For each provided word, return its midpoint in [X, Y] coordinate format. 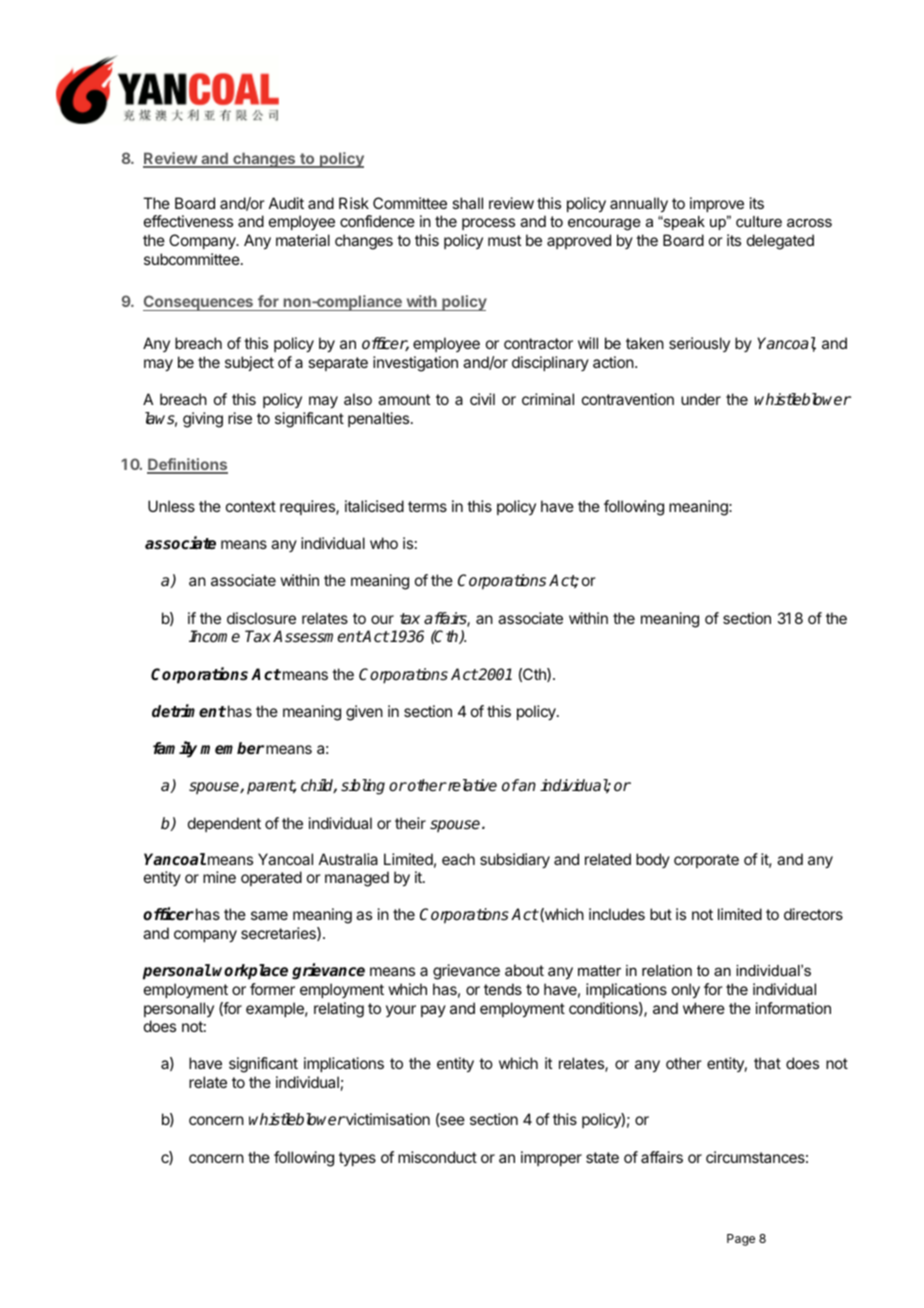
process [488, 224]
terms [427, 506]
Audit [286, 203]
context [251, 506]
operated [271, 878]
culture [759, 221]
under [701, 399]
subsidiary [515, 861]
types [357, 1159]
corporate [706, 861]
